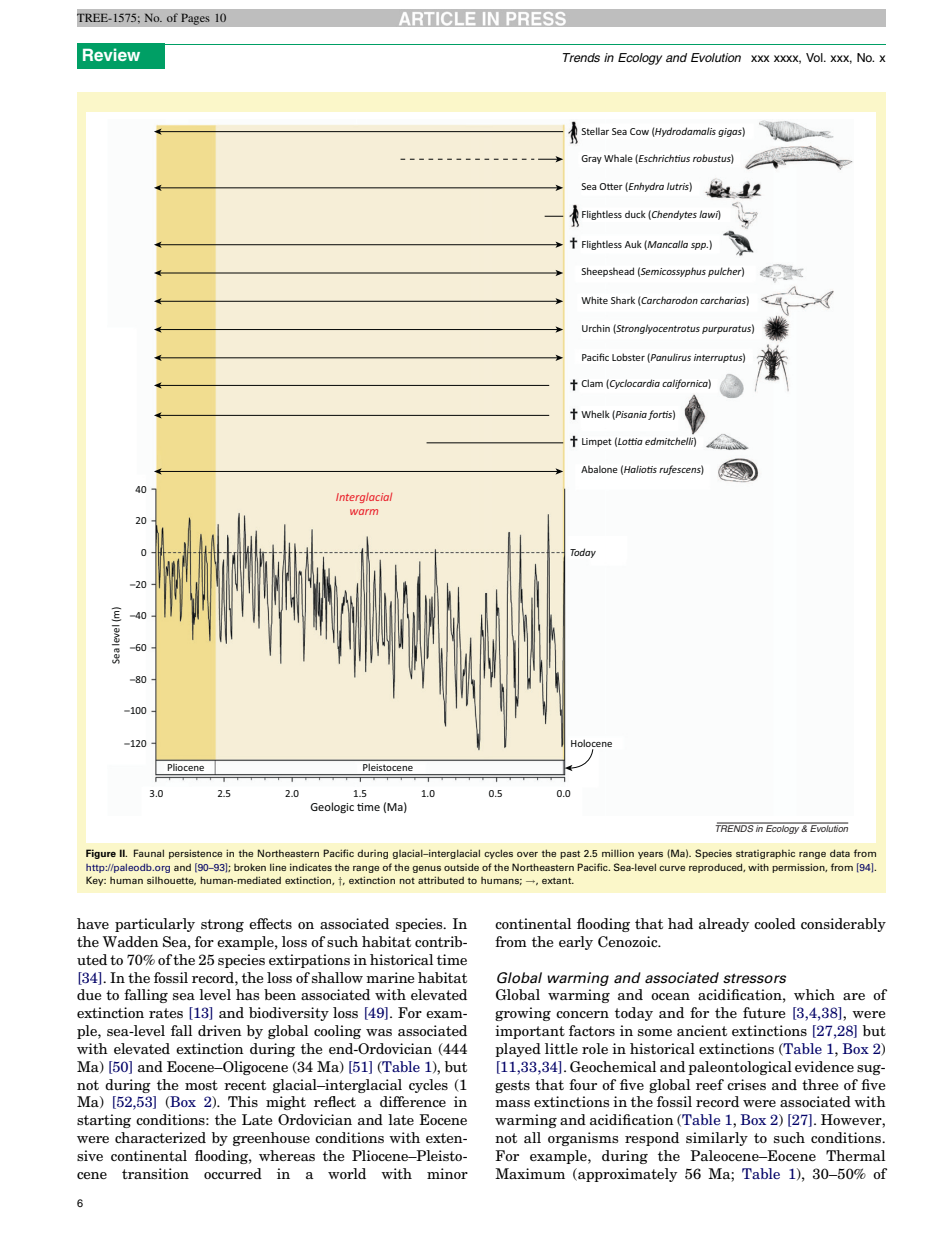 The height and width of the screenshot is (1235, 952). I want to click on stratigraphic, so click(765, 854).
